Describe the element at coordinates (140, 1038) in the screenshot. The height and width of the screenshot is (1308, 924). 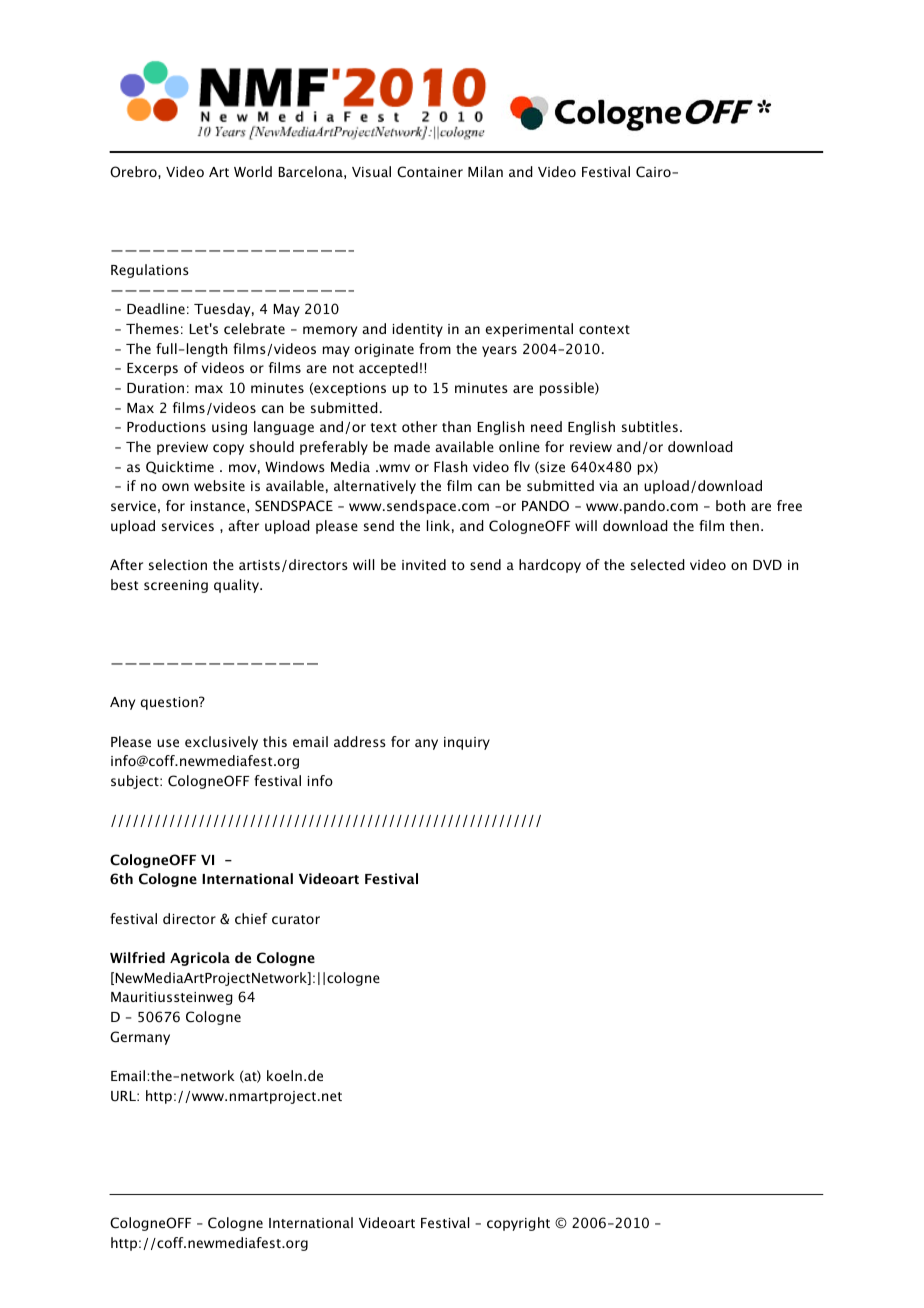
I see `Germany` at that location.
